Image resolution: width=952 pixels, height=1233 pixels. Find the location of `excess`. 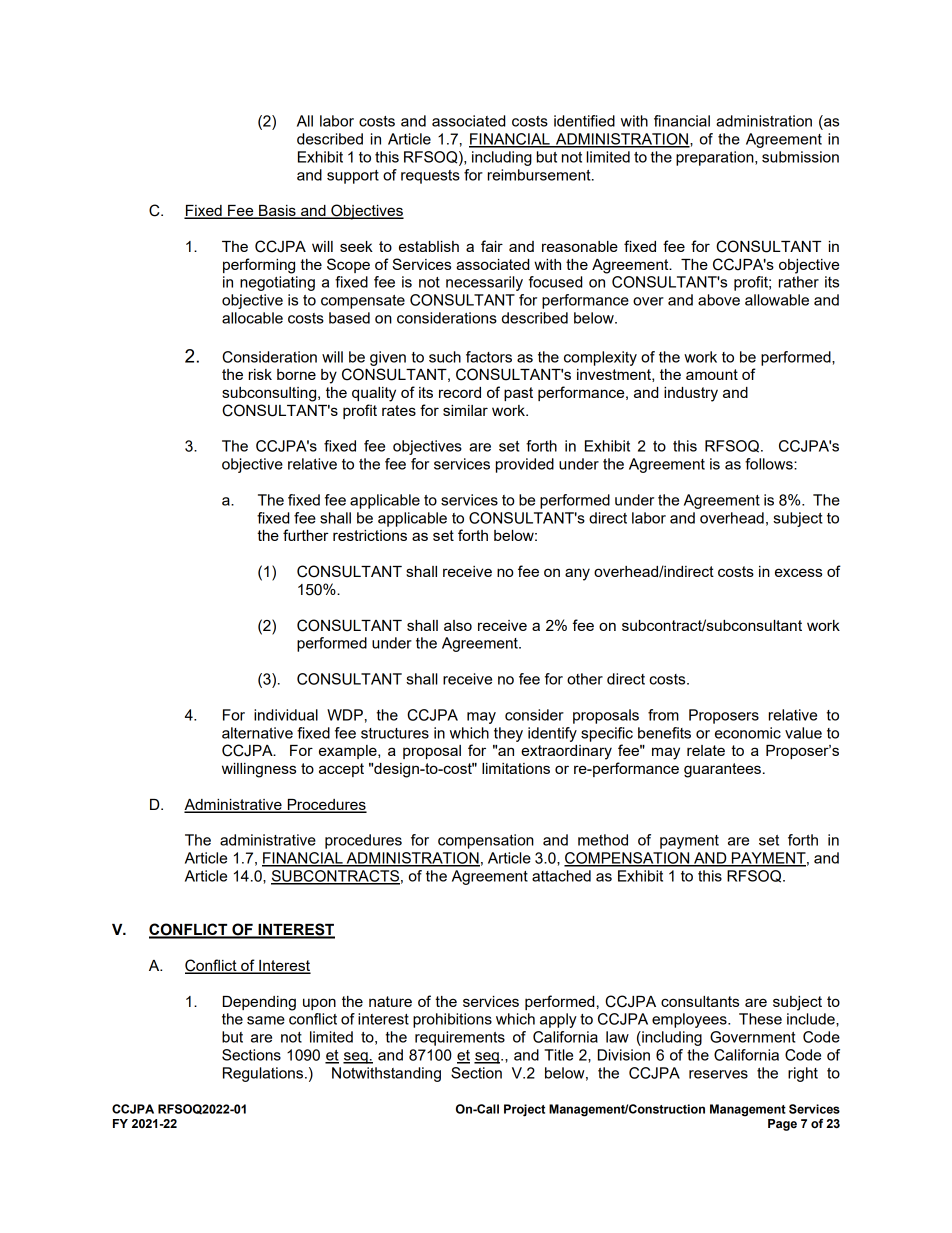

excess is located at coordinates (798, 572).
